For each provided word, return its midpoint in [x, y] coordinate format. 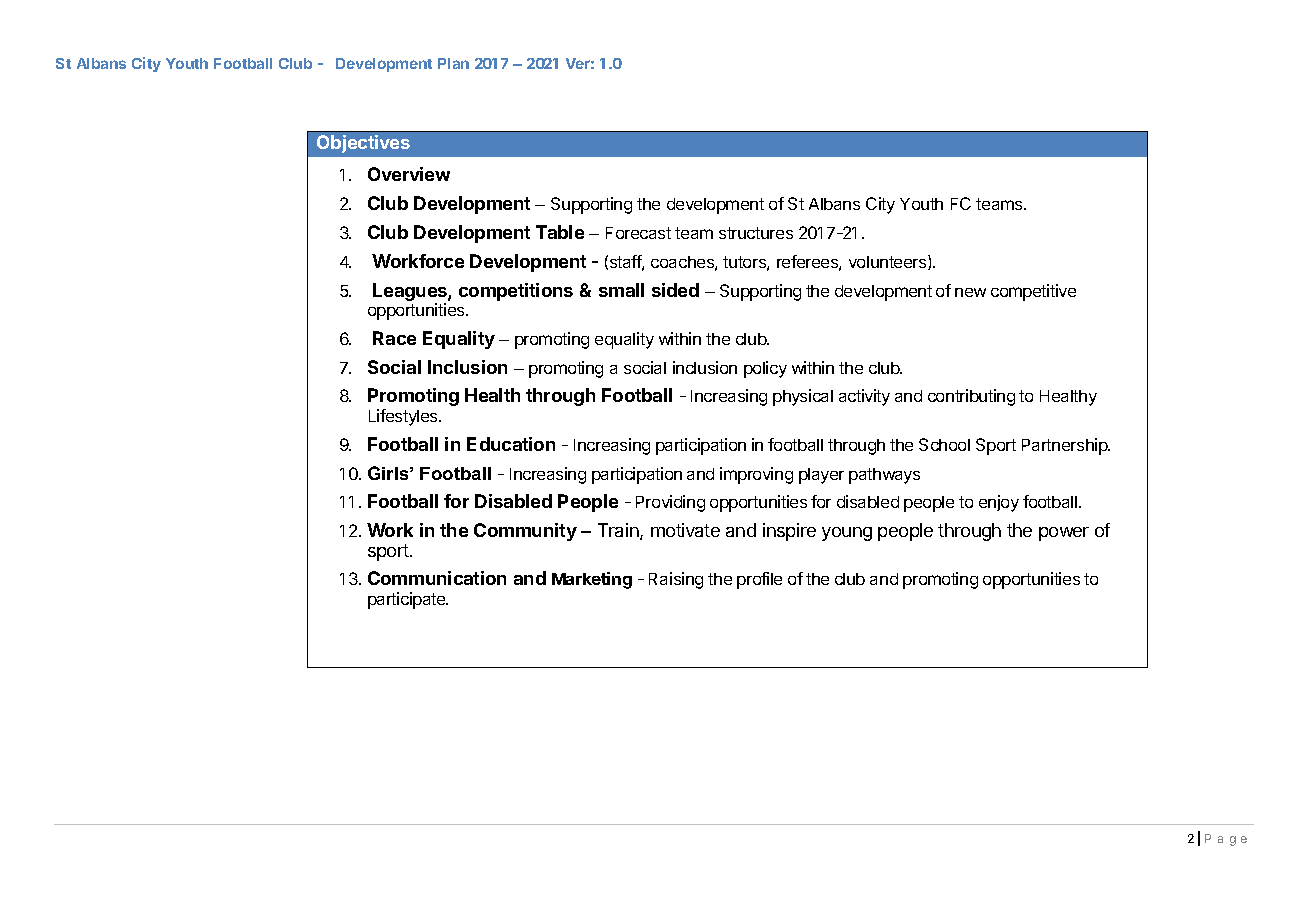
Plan [453, 63]
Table [560, 232]
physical [803, 397]
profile [759, 580]
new [970, 292]
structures [756, 233]
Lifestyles [404, 417]
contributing [971, 397]
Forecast [638, 233]
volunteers [889, 262]
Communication [437, 578]
